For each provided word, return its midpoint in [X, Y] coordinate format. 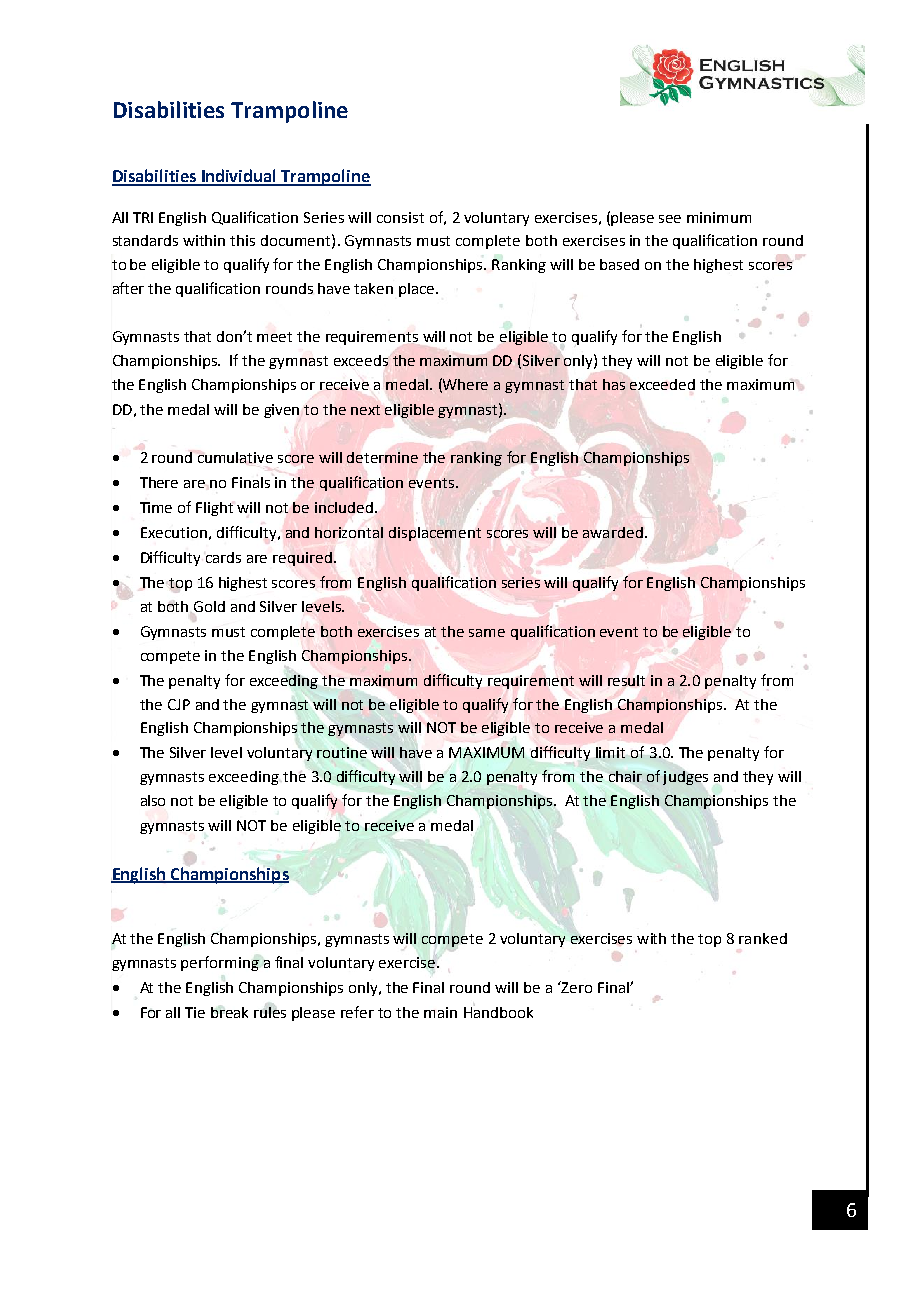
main [440, 1012]
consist [400, 217]
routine [342, 752]
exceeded [662, 384]
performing [220, 963]
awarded [613, 532]
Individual [239, 177]
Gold [208, 607]
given [281, 411]
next [365, 410]
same [487, 633]
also [153, 800]
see [670, 219]
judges [685, 778]
